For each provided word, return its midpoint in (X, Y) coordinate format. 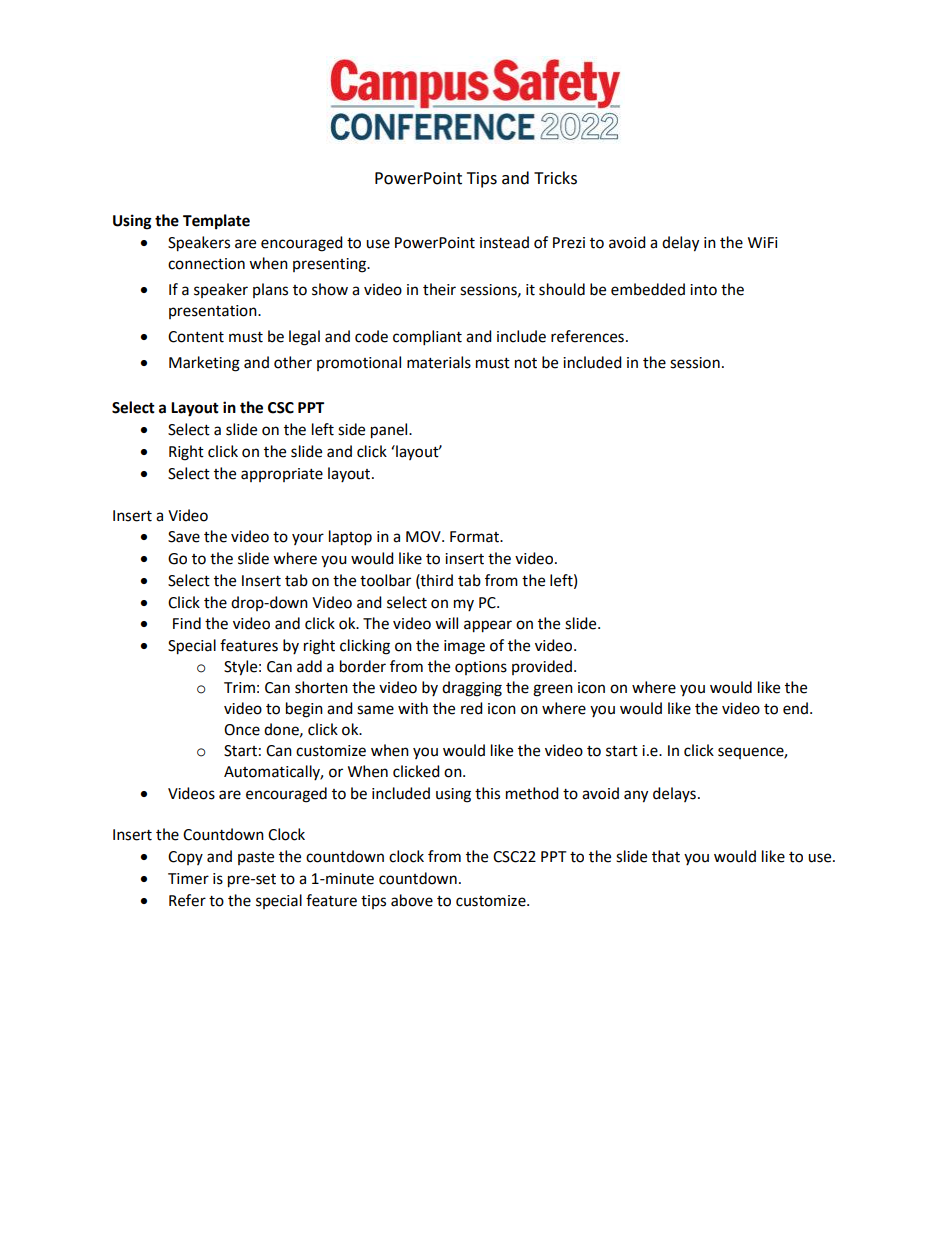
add (309, 666)
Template (216, 222)
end (795, 708)
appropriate (282, 475)
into (703, 290)
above (412, 900)
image (464, 647)
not (526, 363)
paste (256, 858)
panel (390, 431)
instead (504, 242)
